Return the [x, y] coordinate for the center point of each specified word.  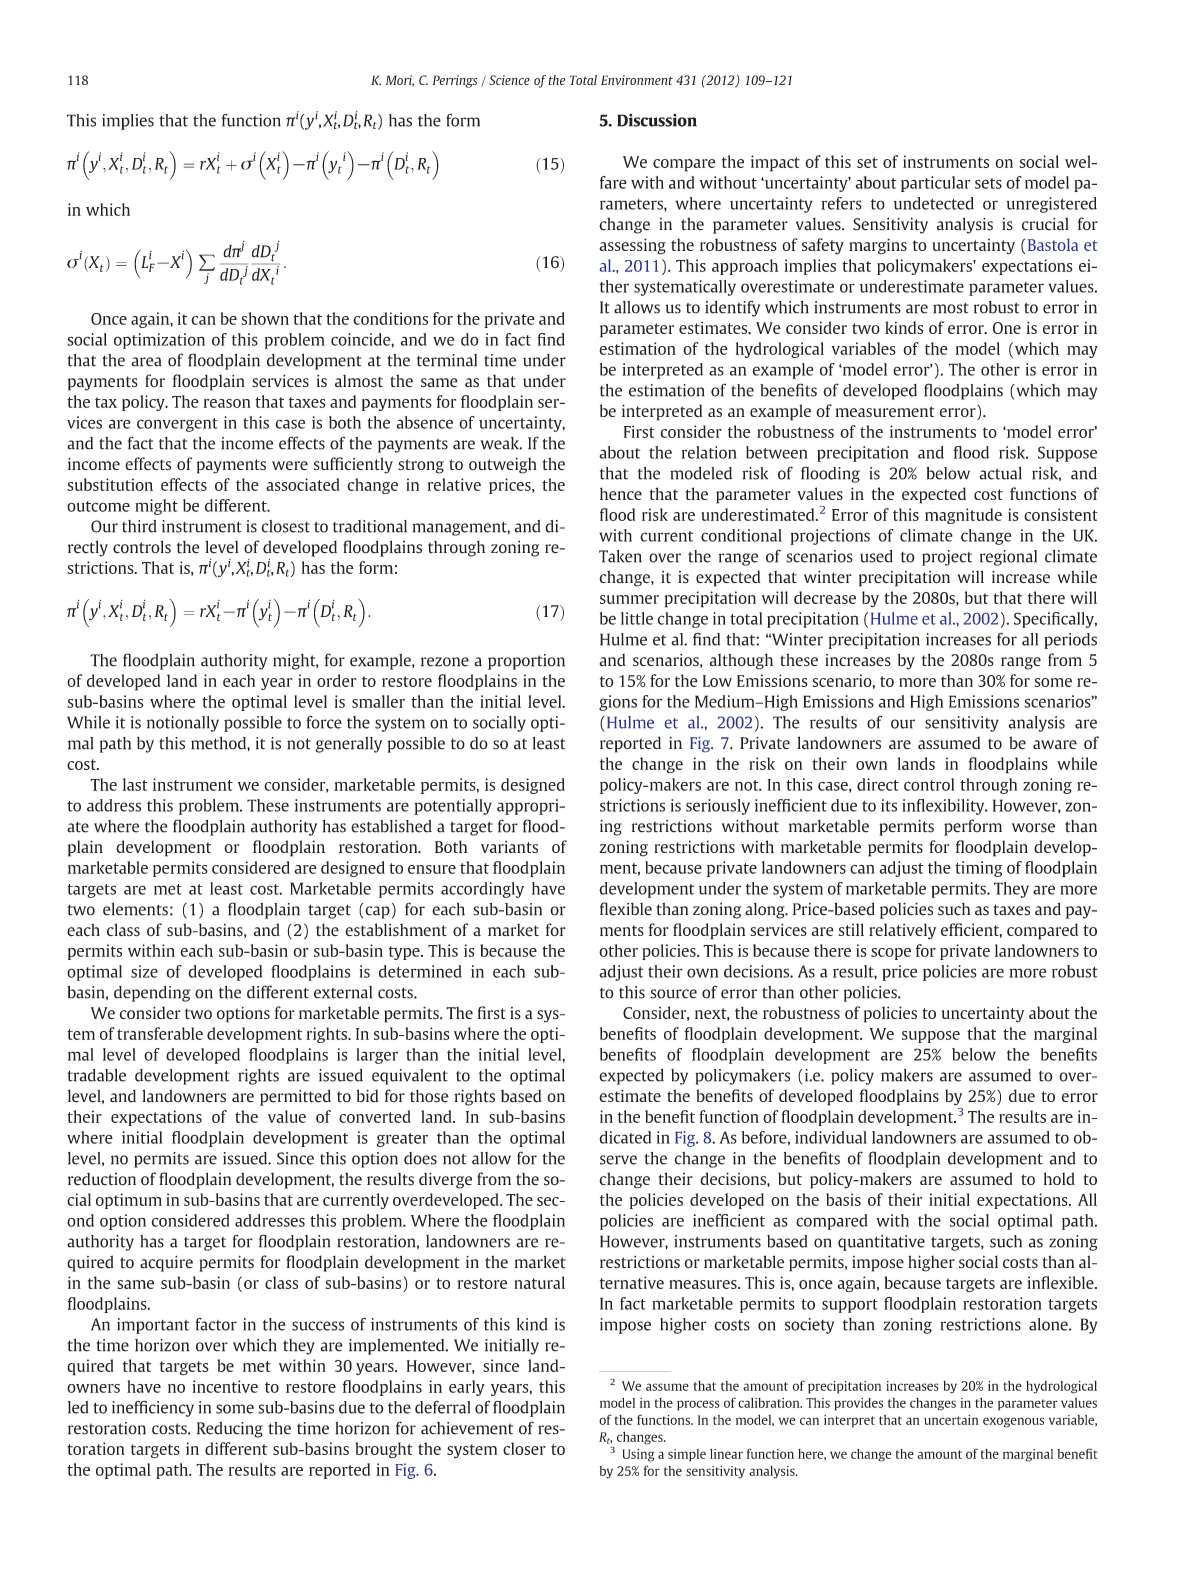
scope [891, 954]
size [144, 971]
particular [936, 184]
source [673, 994]
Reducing [230, 1430]
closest [285, 526]
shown [265, 318]
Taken [620, 556]
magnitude [963, 516]
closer [524, 1448]
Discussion [657, 120]
